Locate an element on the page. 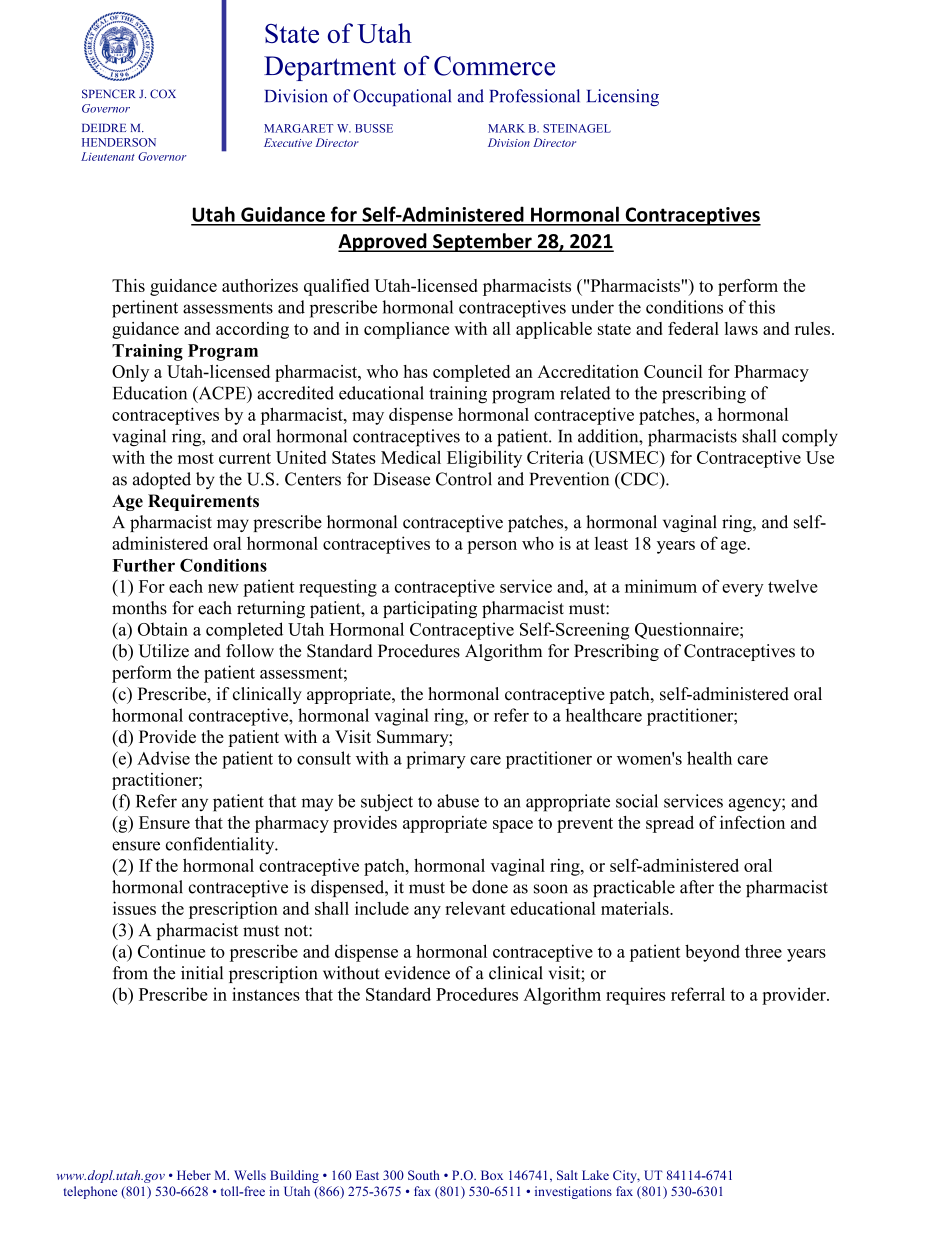 Image resolution: width=952 pixels, height=1233 pixels. South is located at coordinates (424, 1175).
